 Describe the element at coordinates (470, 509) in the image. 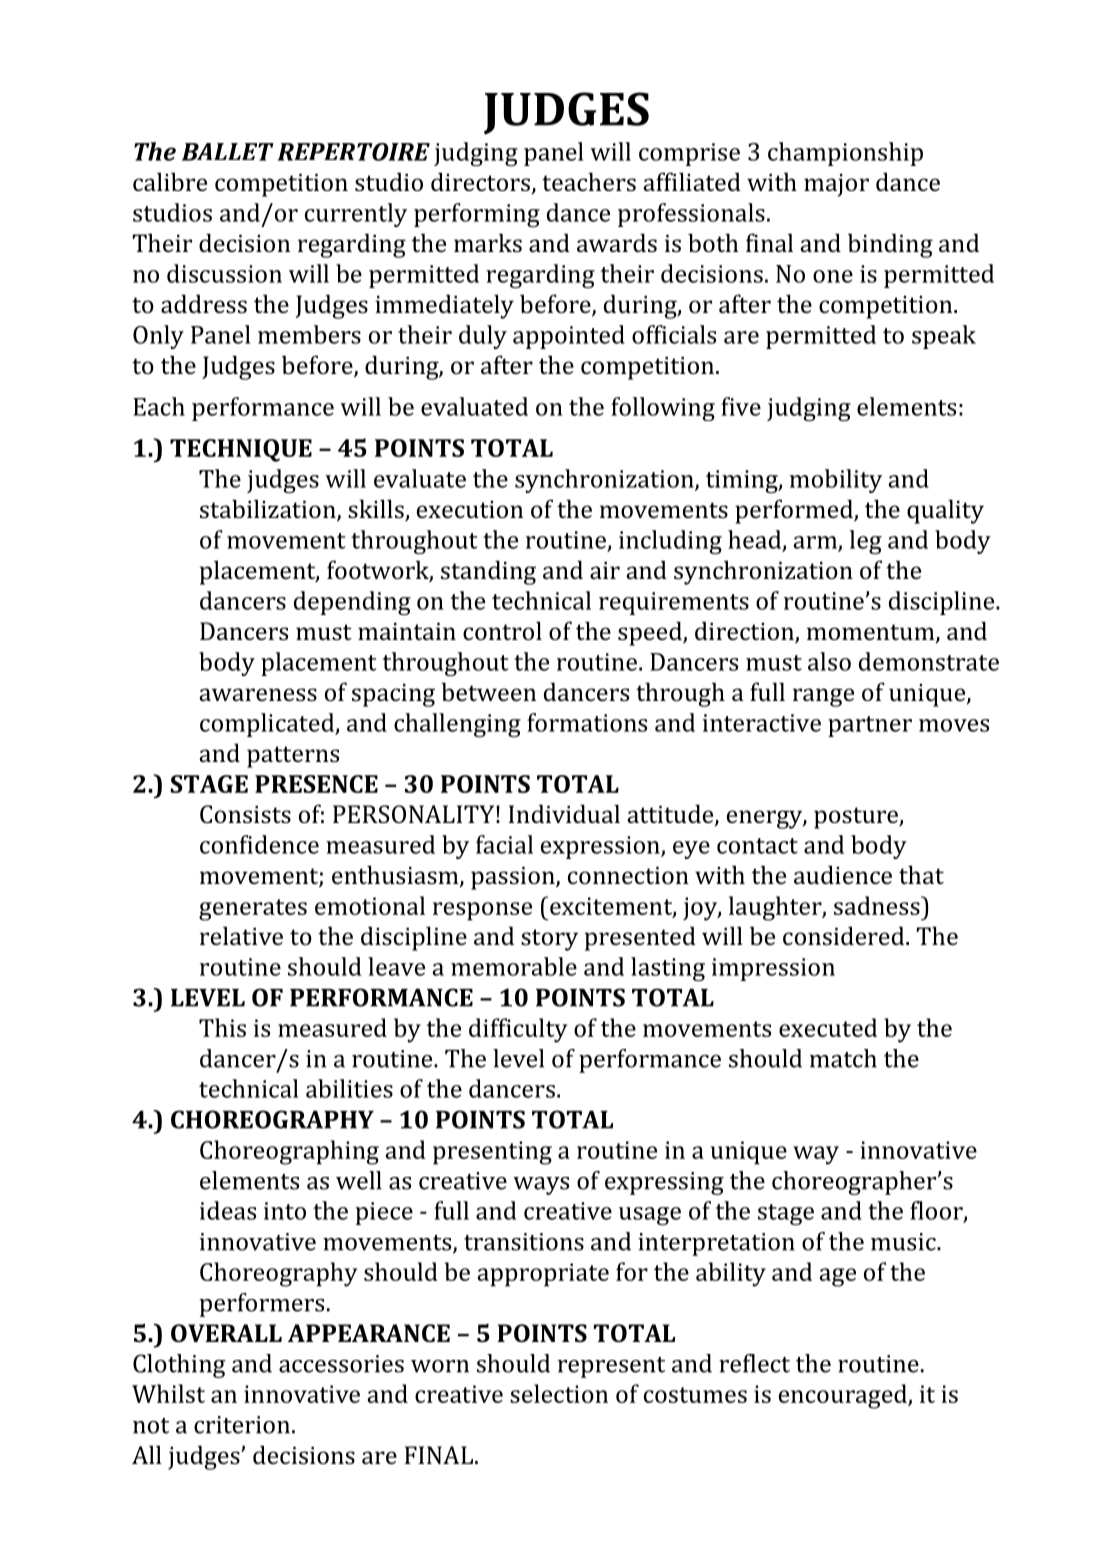

I see `execution` at that location.
